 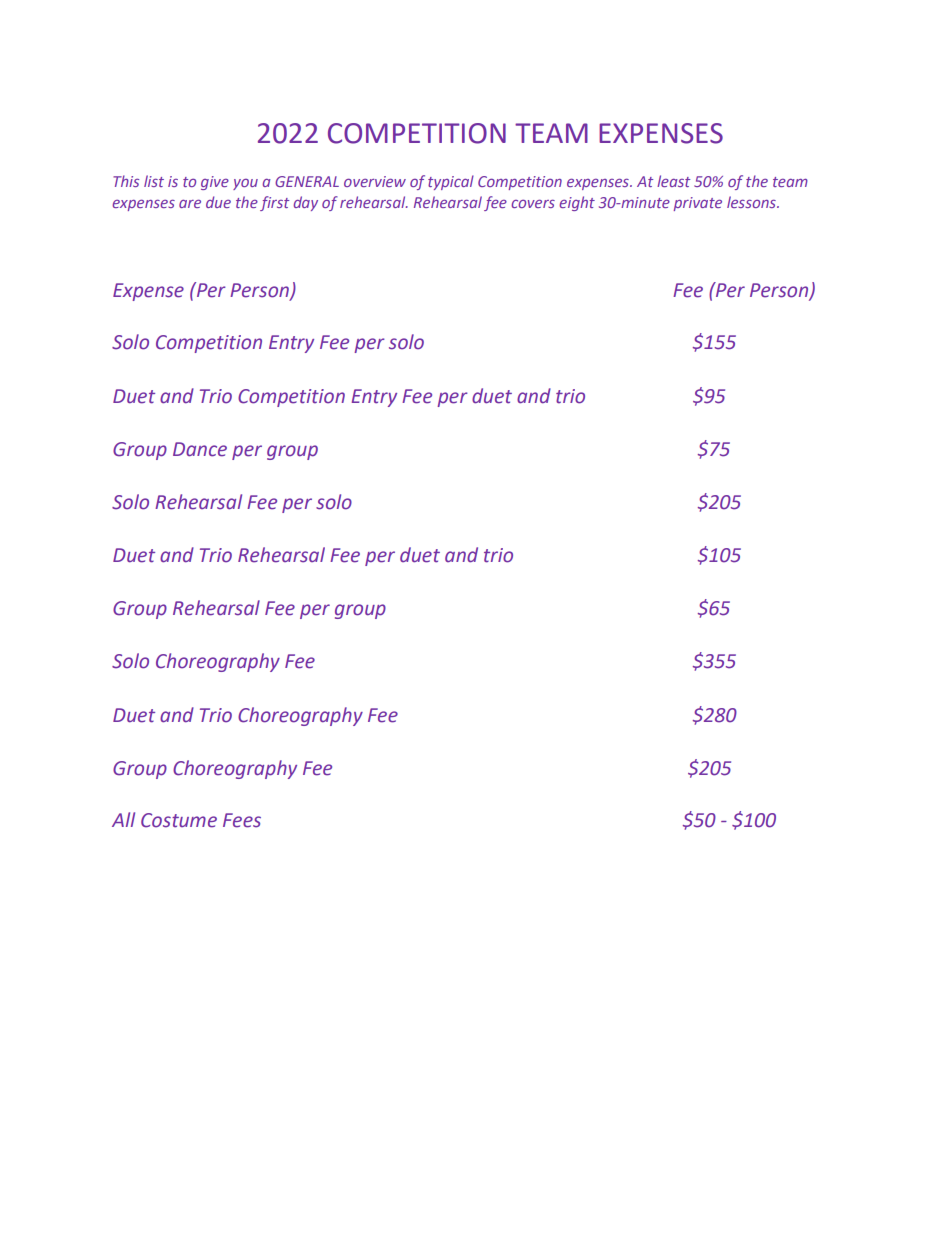 I want to click on Fees, so click(x=242, y=820).
